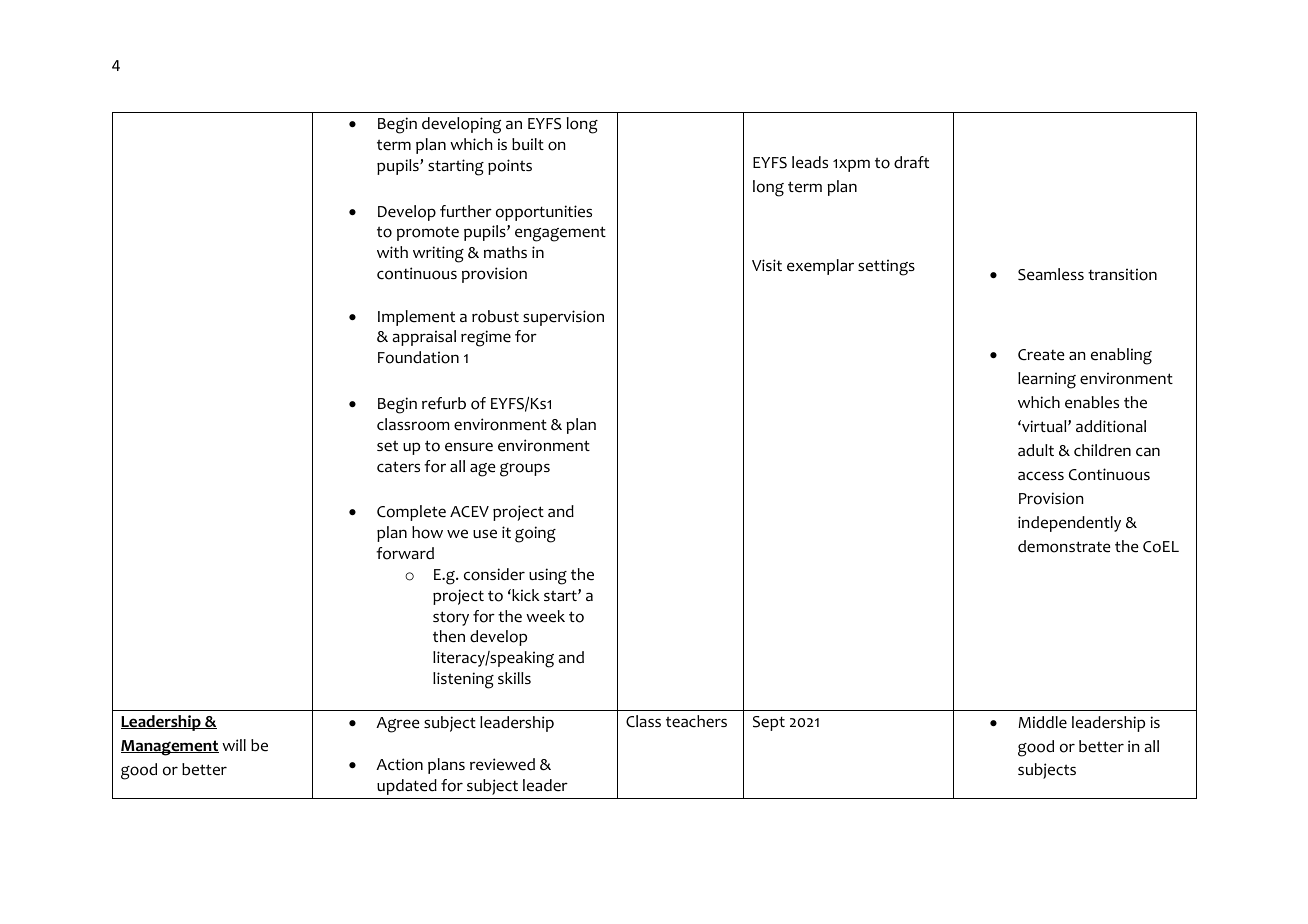 This image has width=1308, height=924. Describe the element at coordinates (911, 162) in the image. I see `draft` at that location.
